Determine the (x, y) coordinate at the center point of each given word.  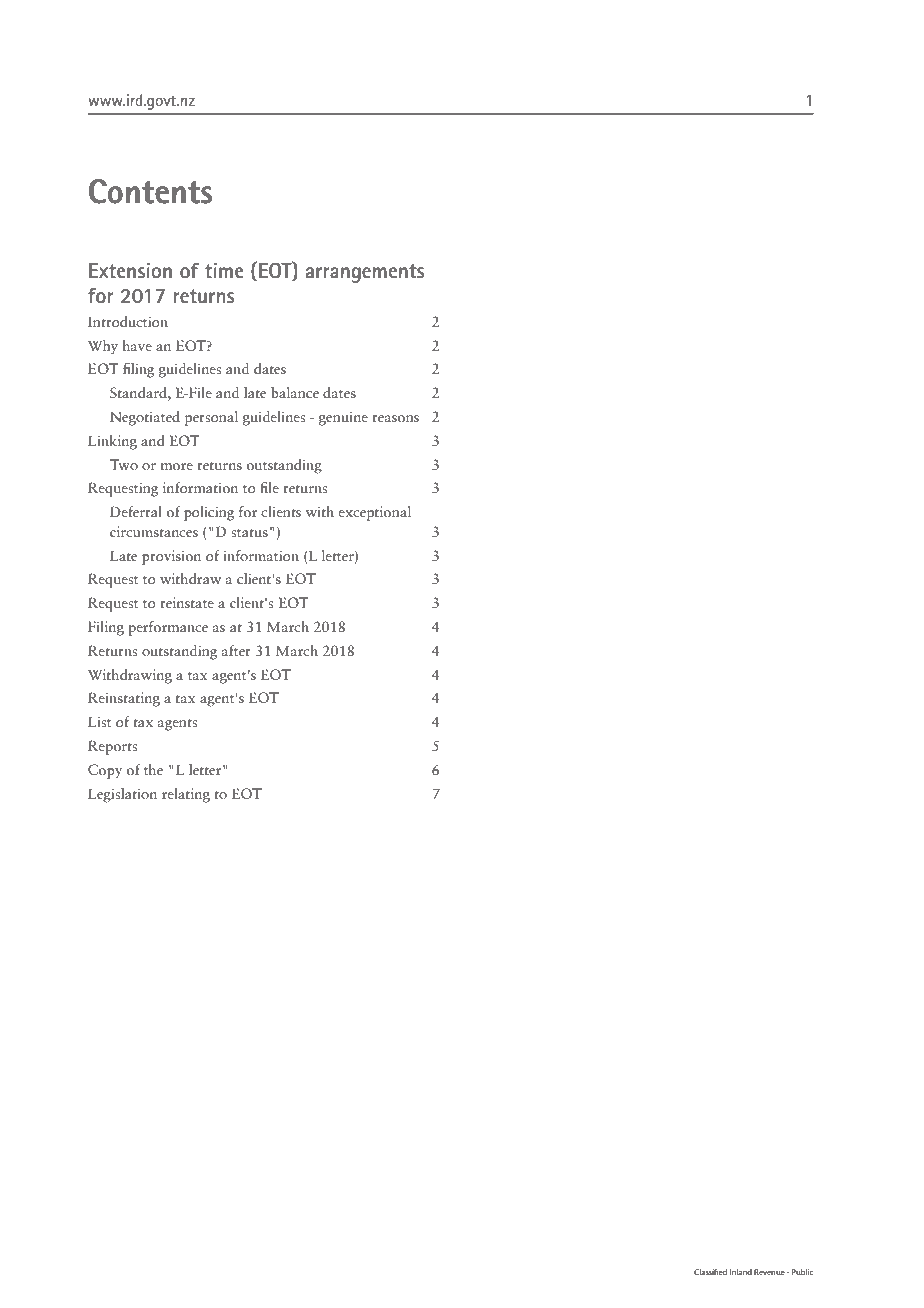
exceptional (374, 513)
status (249, 533)
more (177, 466)
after (236, 650)
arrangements (365, 273)
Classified (710, 1271)
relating (186, 795)
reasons (395, 418)
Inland (741, 1272)
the (153, 769)
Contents (150, 191)
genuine (343, 418)
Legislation (122, 795)
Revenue (769, 1272)
